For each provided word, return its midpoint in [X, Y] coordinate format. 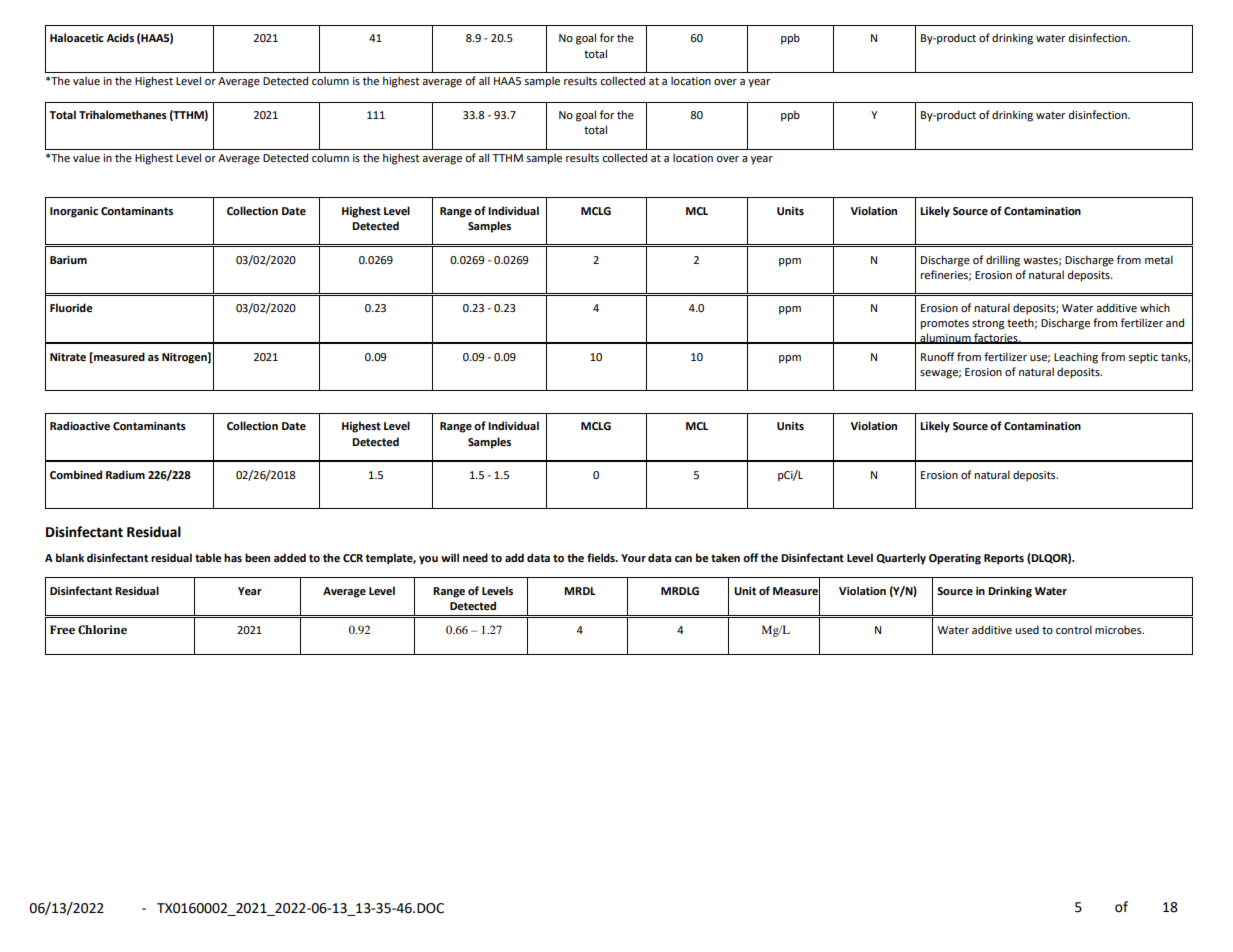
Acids [120, 37]
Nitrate [68, 357]
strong [988, 324]
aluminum [945, 338]
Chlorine [102, 630]
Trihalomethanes [123, 114]
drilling [1003, 261]
